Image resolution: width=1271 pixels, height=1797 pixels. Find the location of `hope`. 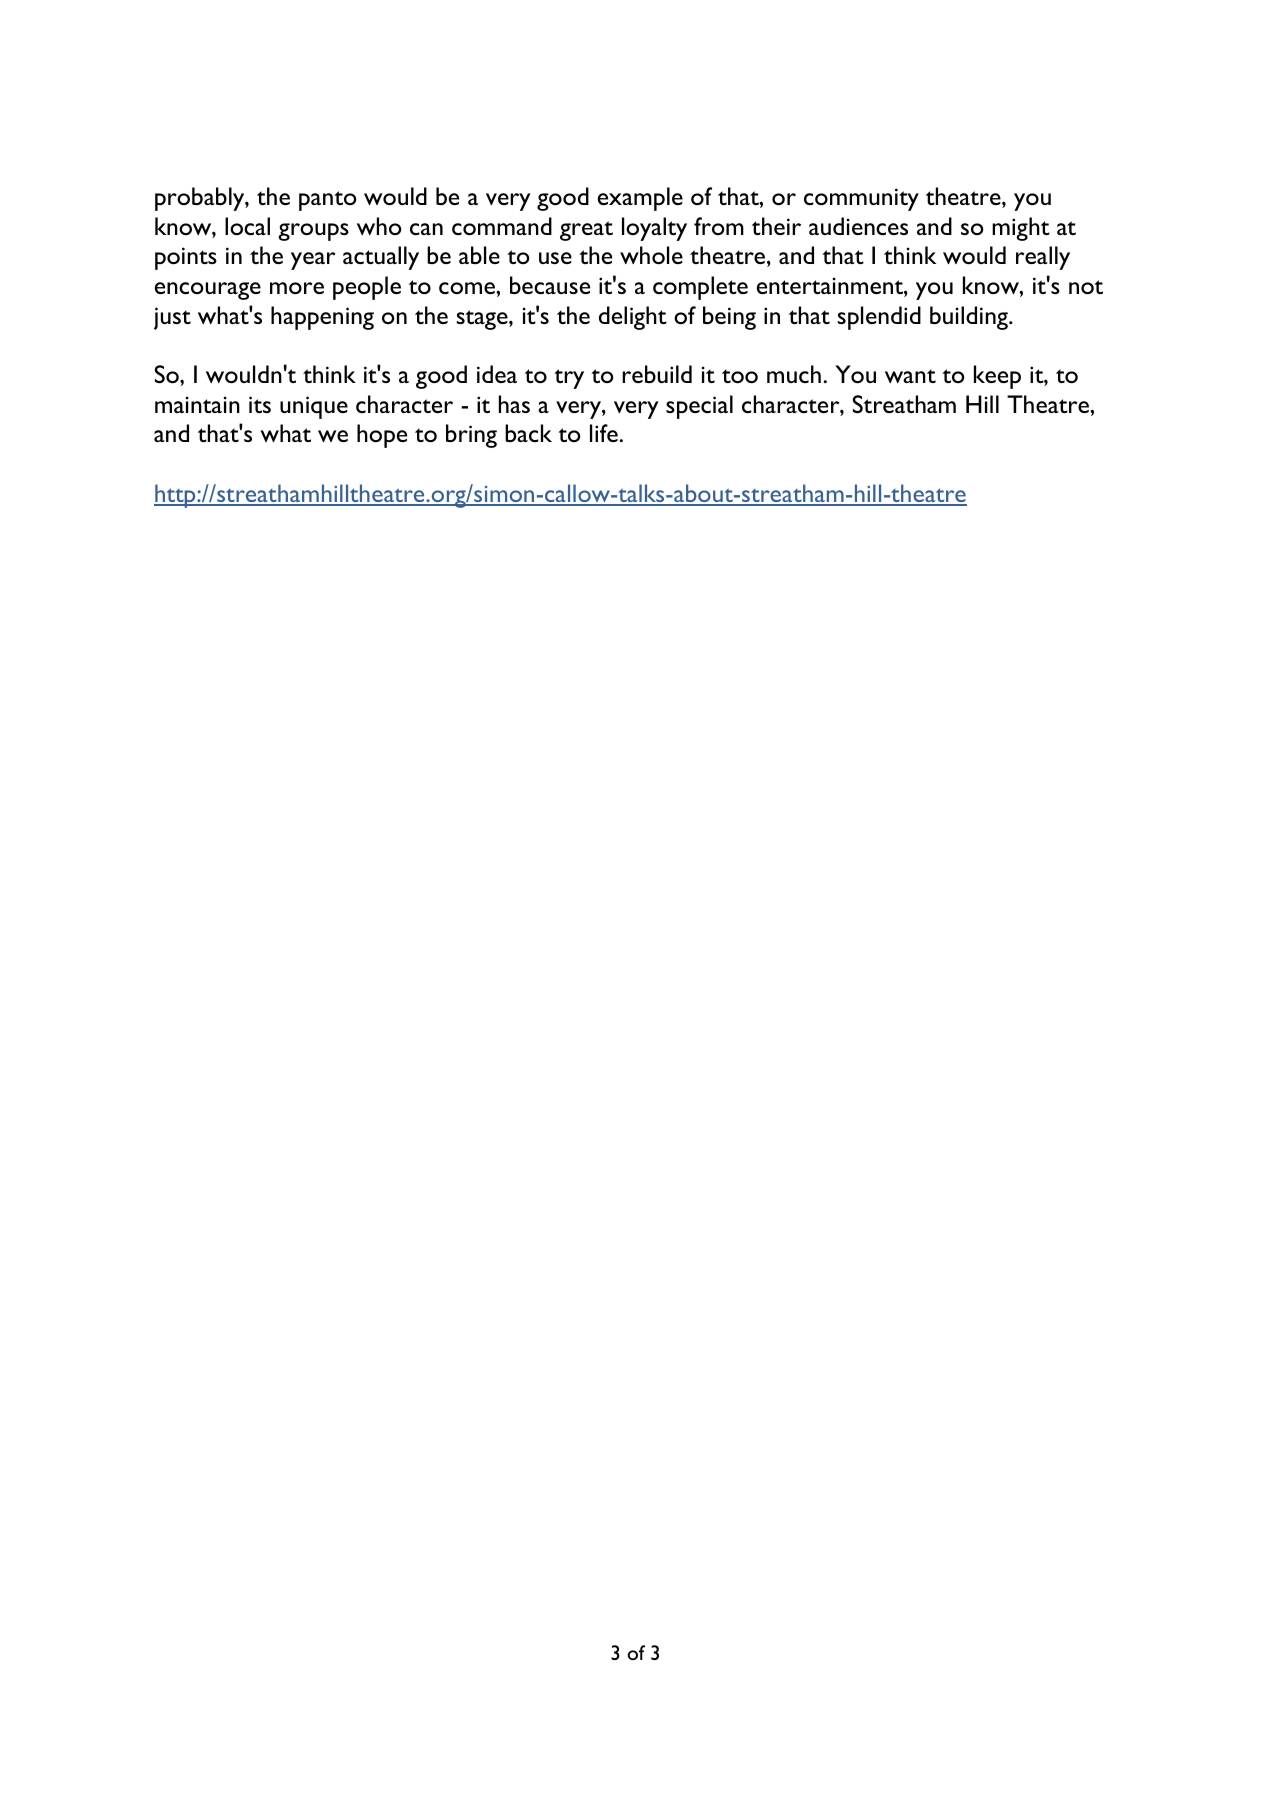

hope is located at coordinates (382, 436).
